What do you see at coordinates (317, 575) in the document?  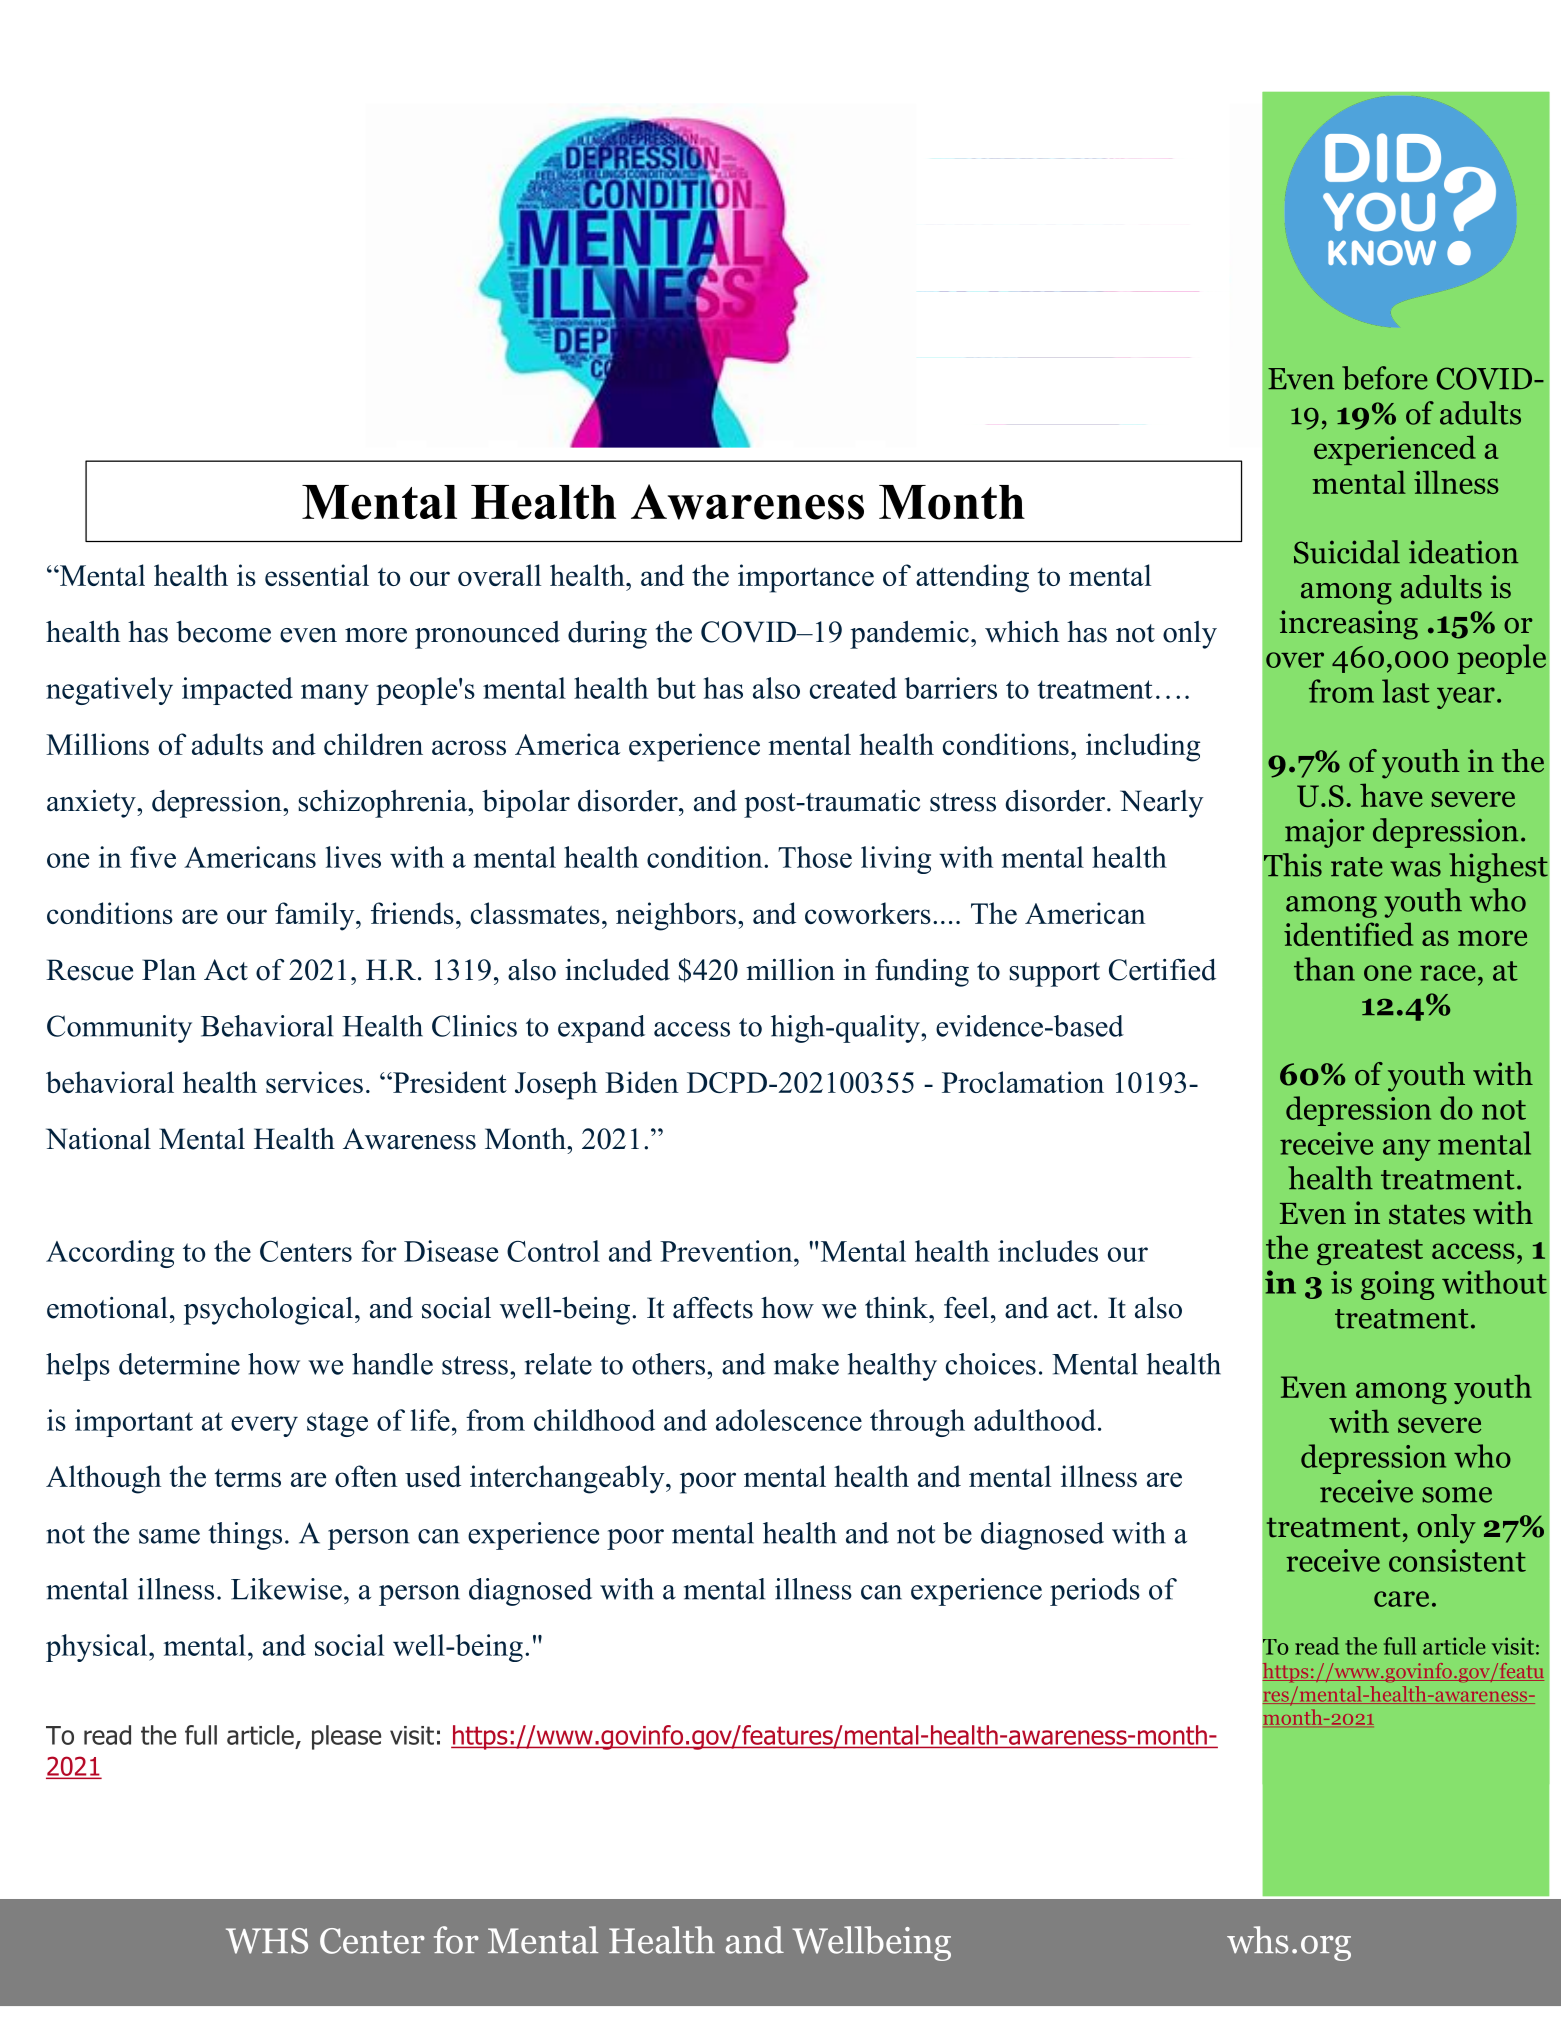 I see `essential` at bounding box center [317, 575].
